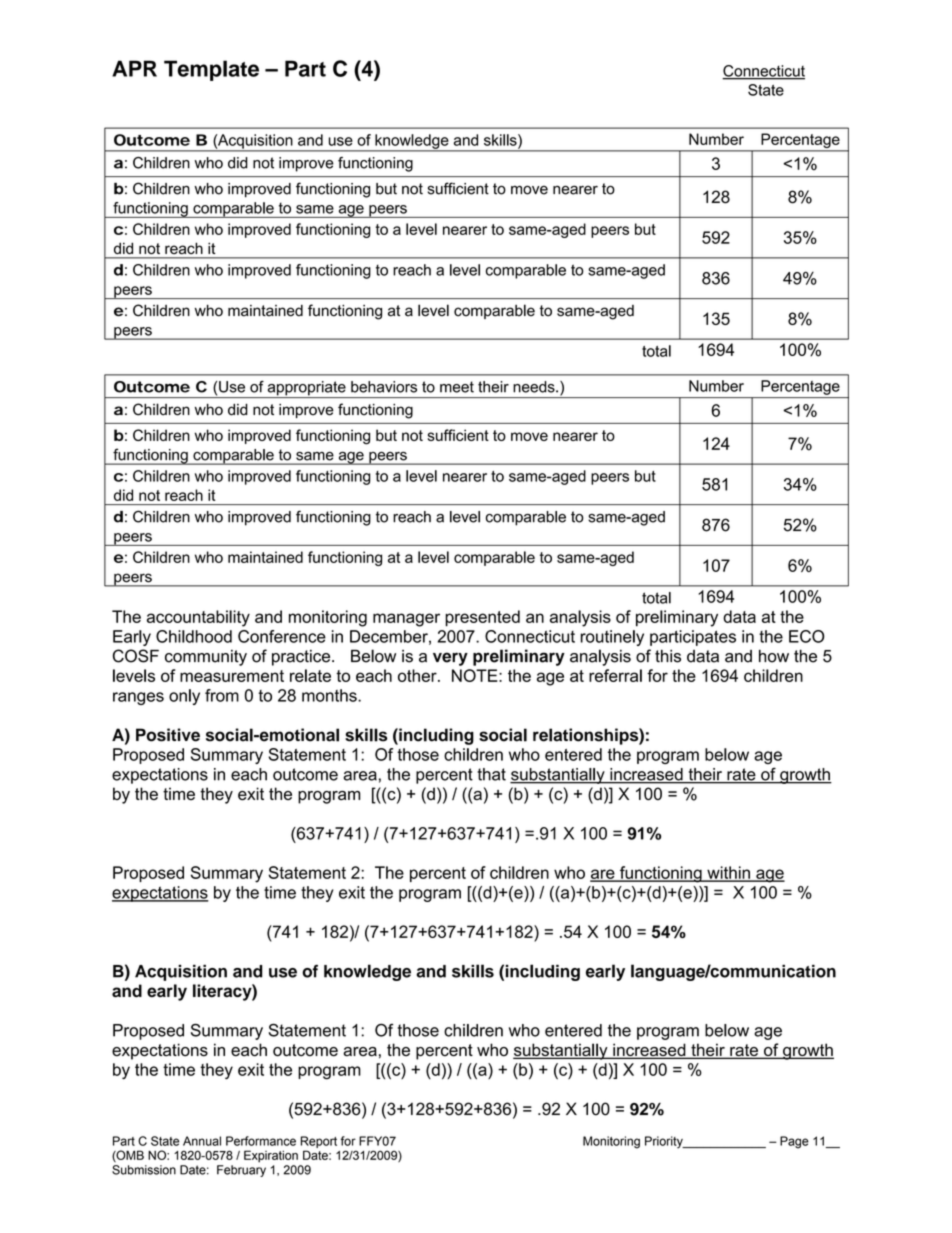 This image has height=1233, width=952. I want to click on Report, so click(319, 1142).
